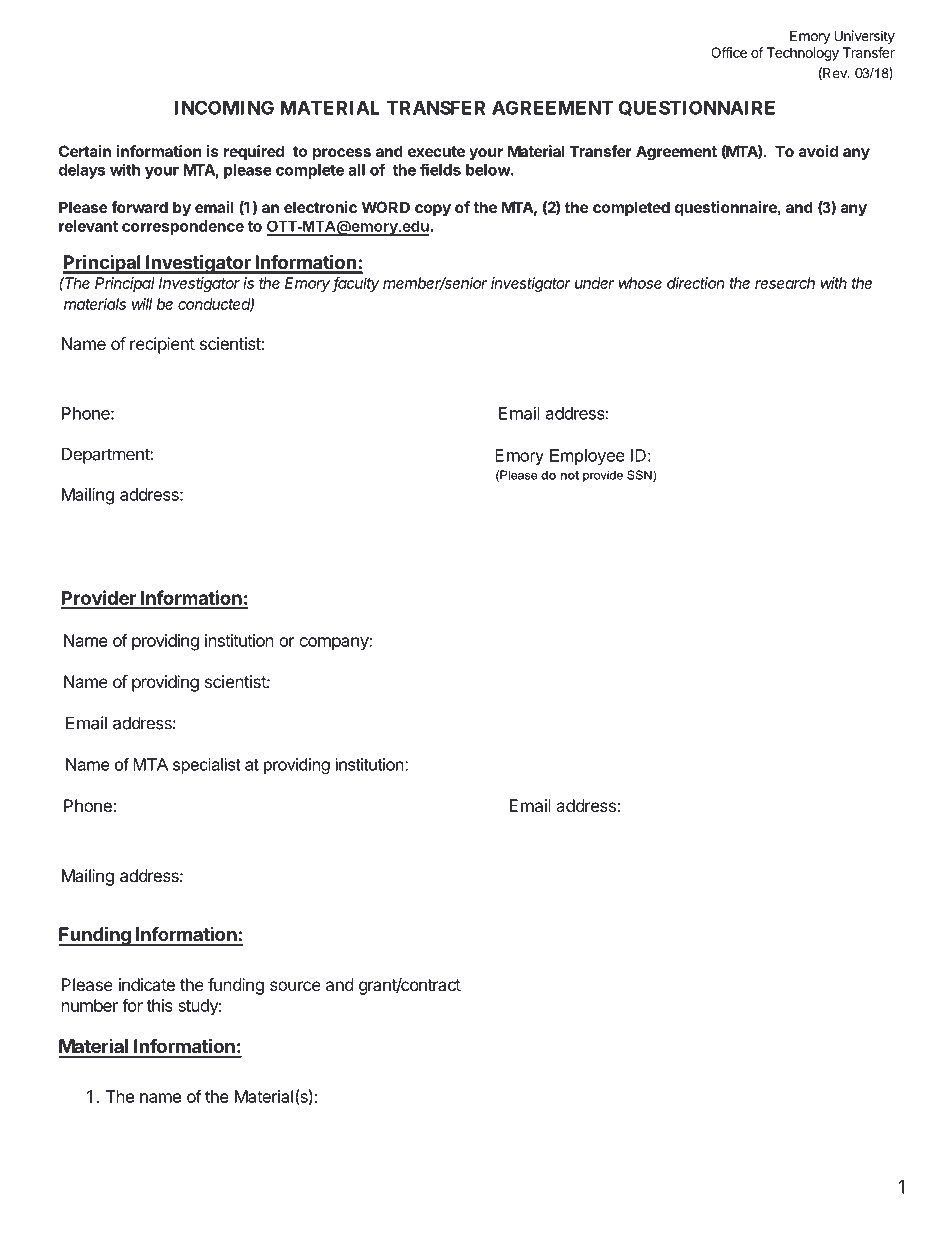  What do you see at coordinates (106, 455) in the image?
I see `Department` at bounding box center [106, 455].
